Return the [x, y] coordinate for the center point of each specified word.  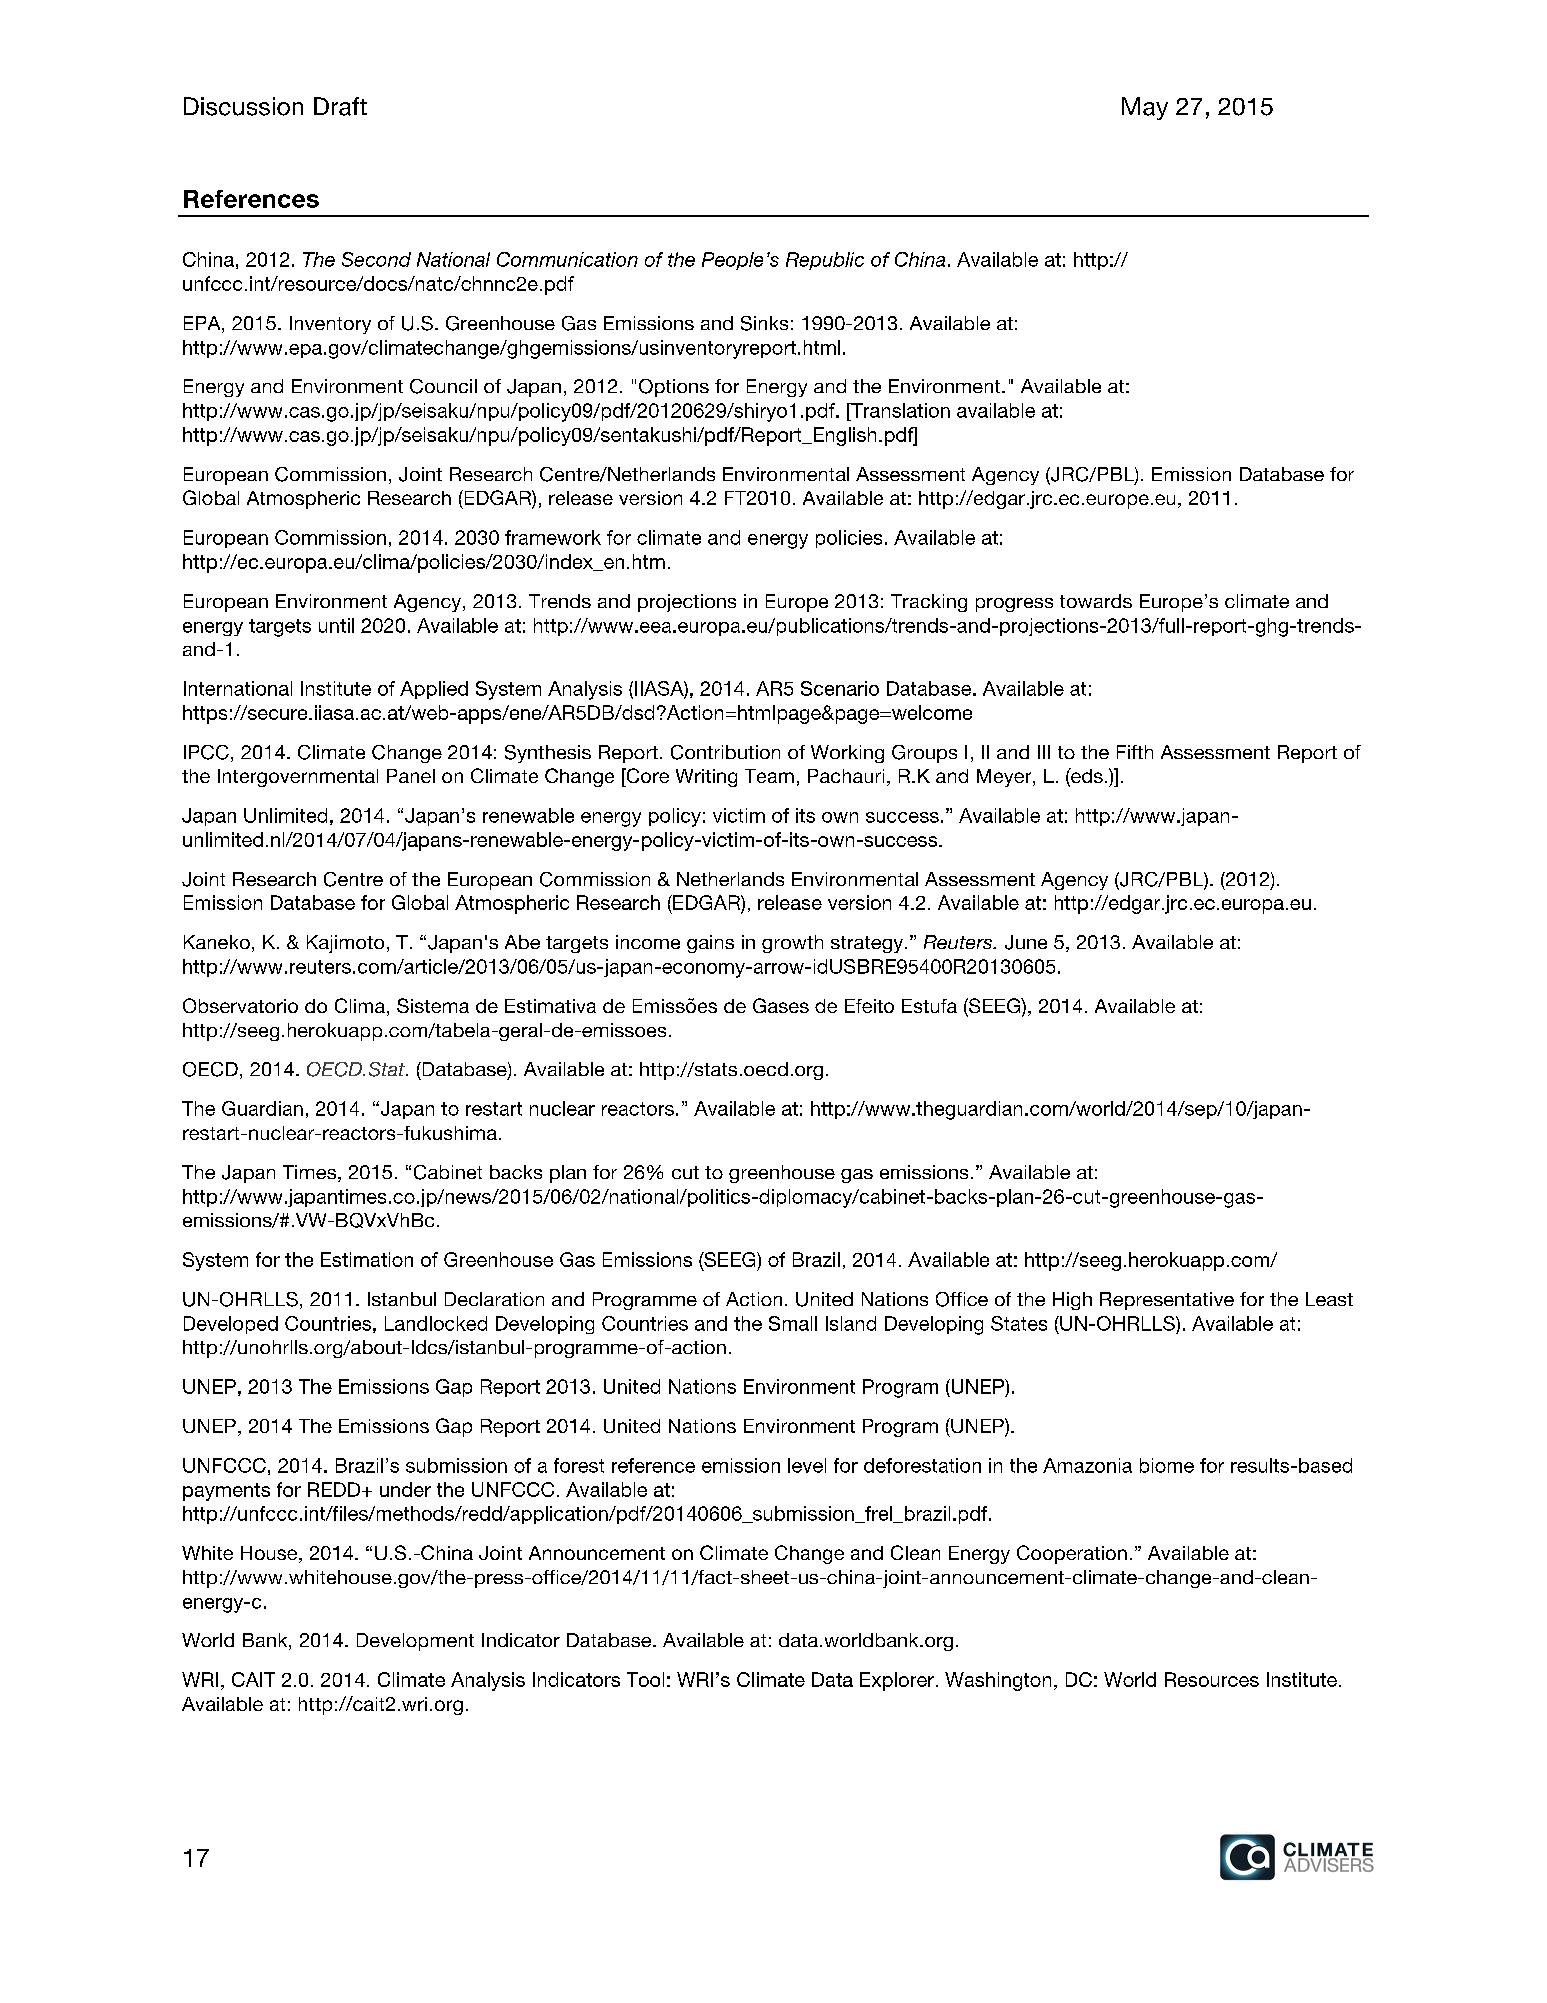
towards [1096, 601]
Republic [825, 261]
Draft [340, 106]
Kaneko [217, 942]
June [1026, 942]
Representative [1167, 1301]
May [1145, 108]
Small [793, 1323]
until [336, 625]
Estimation [367, 1259]
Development [415, 1642]
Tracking [929, 603]
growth [792, 944]
